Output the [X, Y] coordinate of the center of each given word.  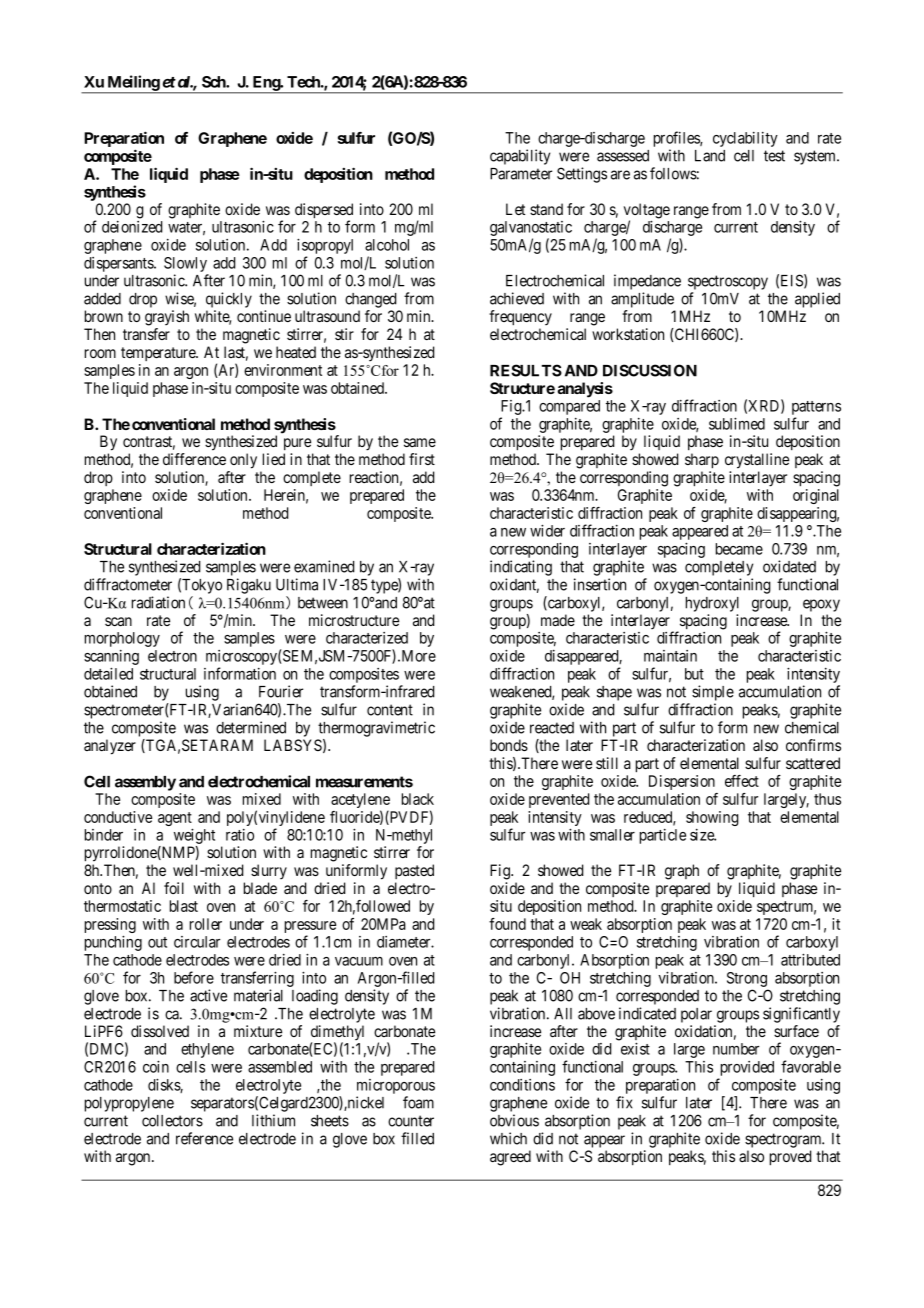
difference [194, 459]
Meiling [133, 84]
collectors [172, 1121]
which [508, 1138]
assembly [145, 783]
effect [742, 781]
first [422, 459]
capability [520, 157]
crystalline [757, 461]
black [418, 799]
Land [710, 156]
